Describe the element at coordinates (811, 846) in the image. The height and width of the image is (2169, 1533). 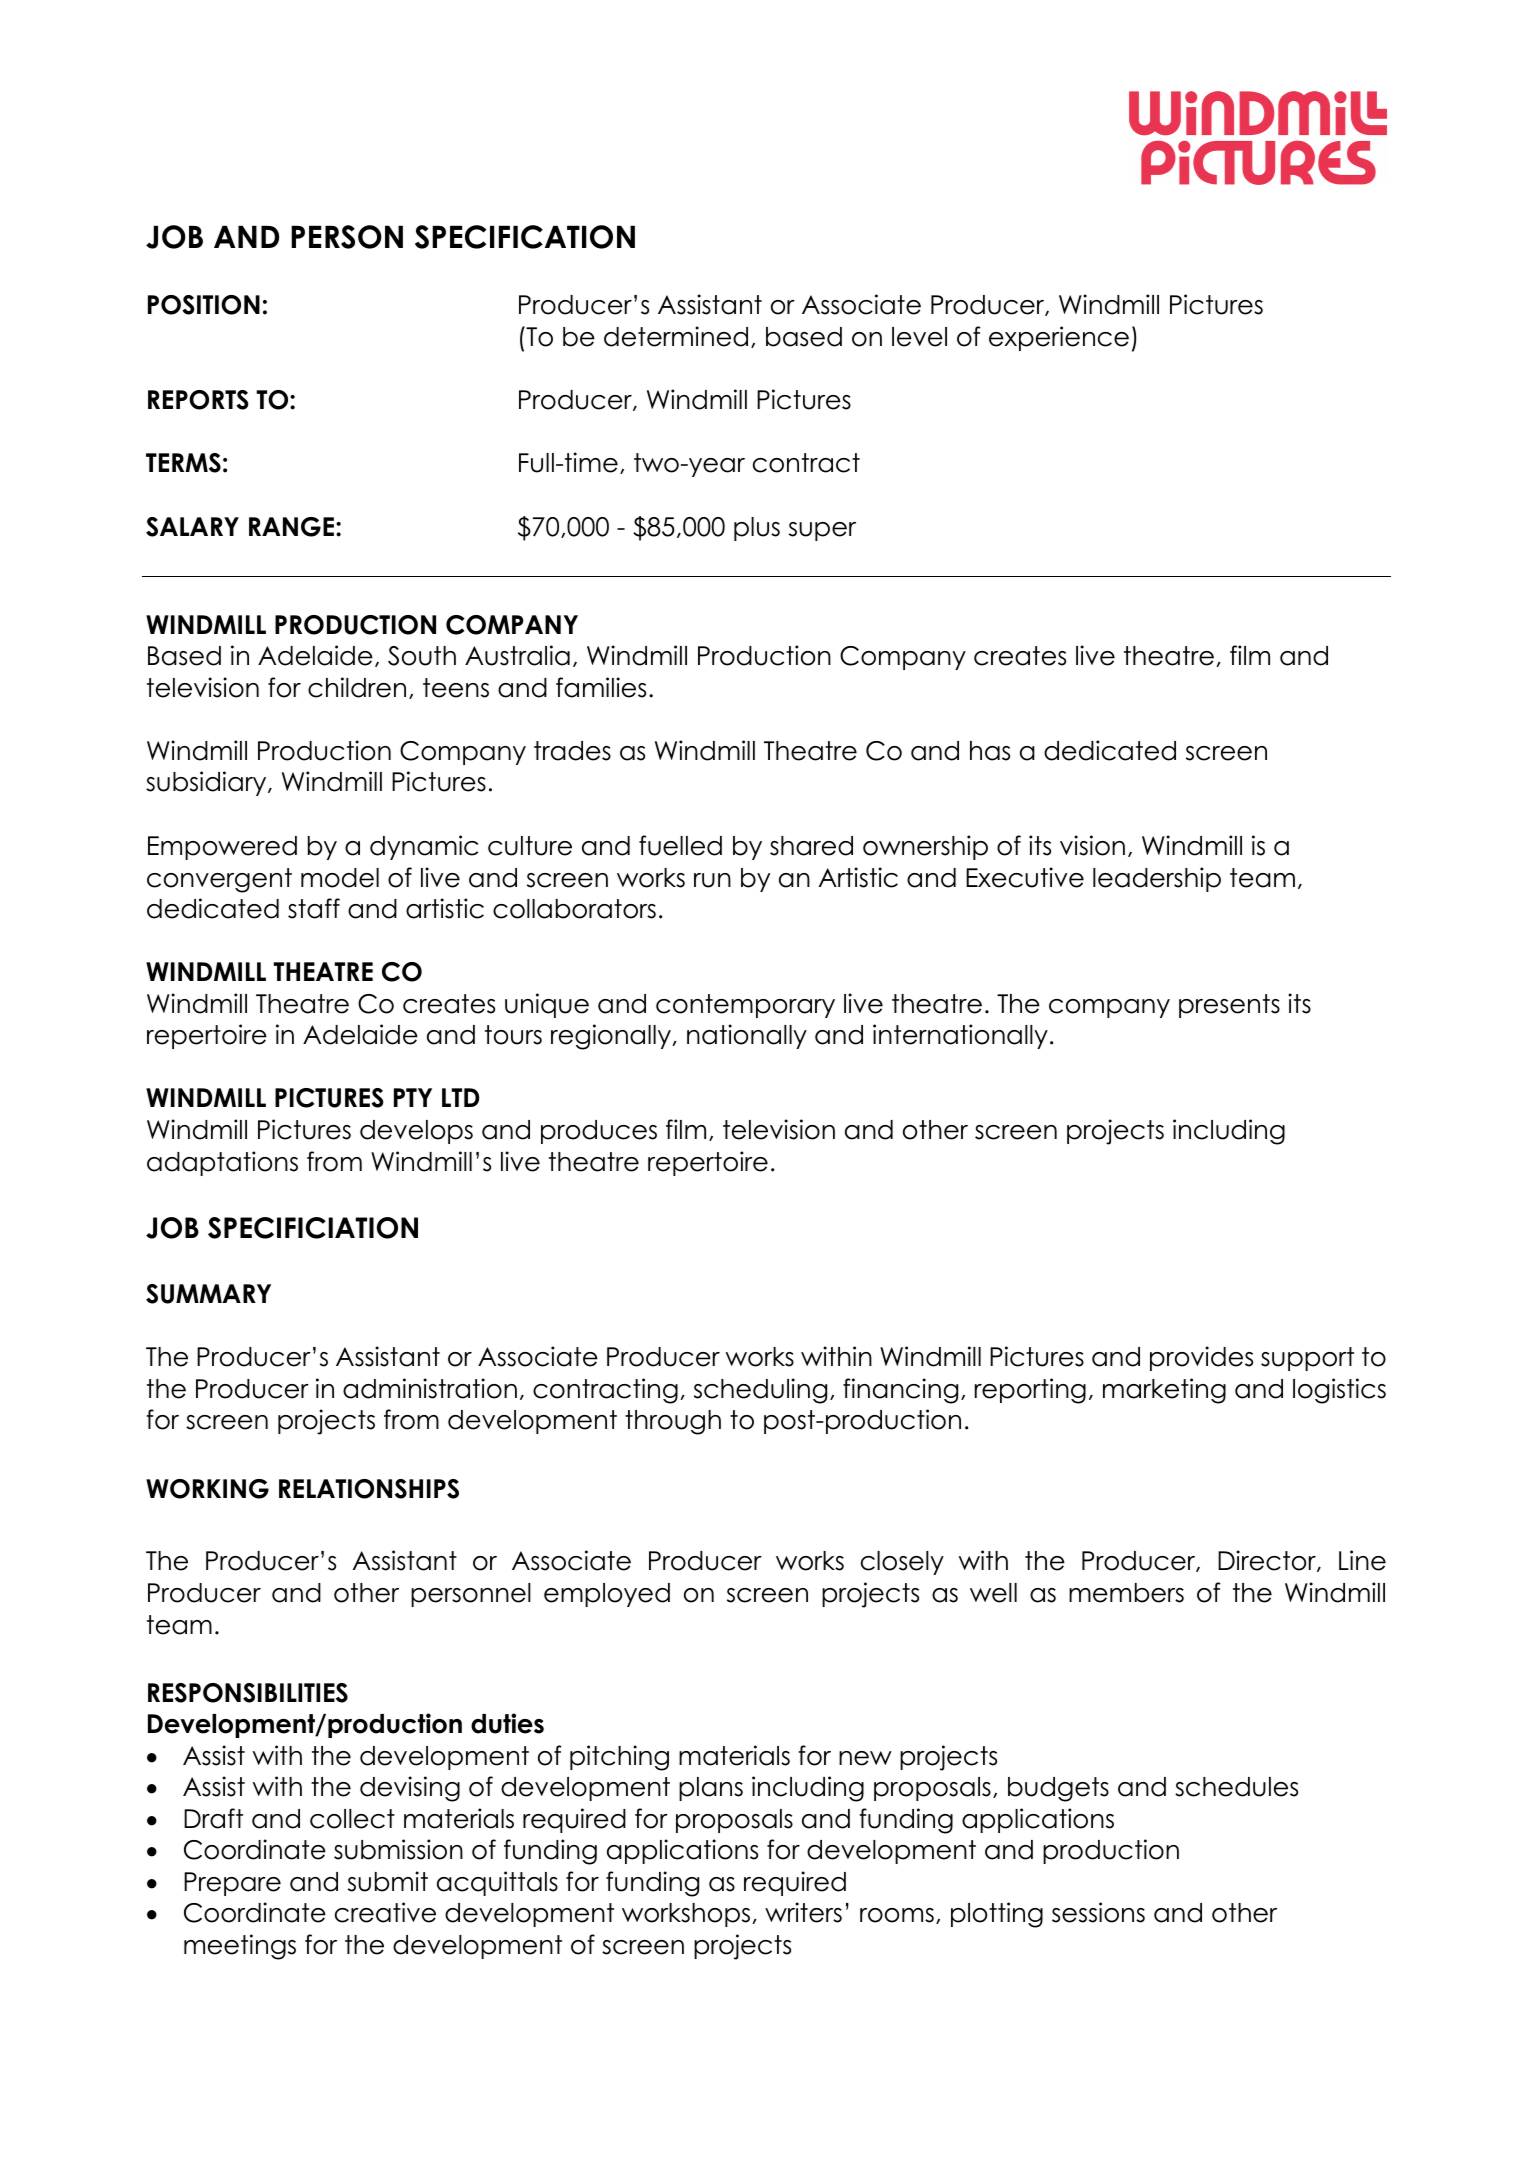
I see `shared` at that location.
